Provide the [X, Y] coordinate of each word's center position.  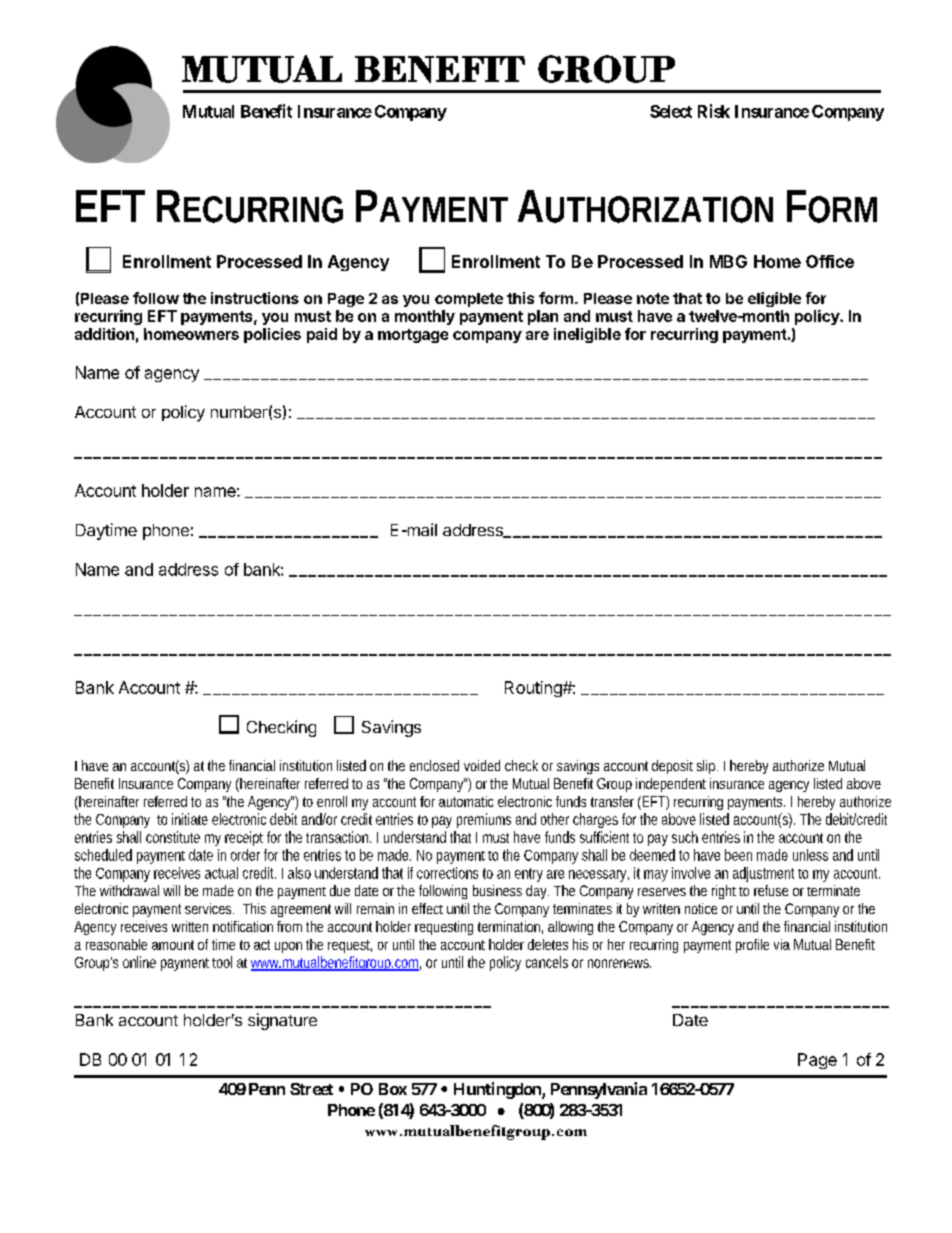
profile [752, 946]
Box [393, 1089]
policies [272, 335]
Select [671, 111]
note [653, 298]
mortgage [413, 336]
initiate [190, 819]
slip [707, 767]
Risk [714, 111]
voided [482, 765]
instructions [255, 298]
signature [282, 1021]
